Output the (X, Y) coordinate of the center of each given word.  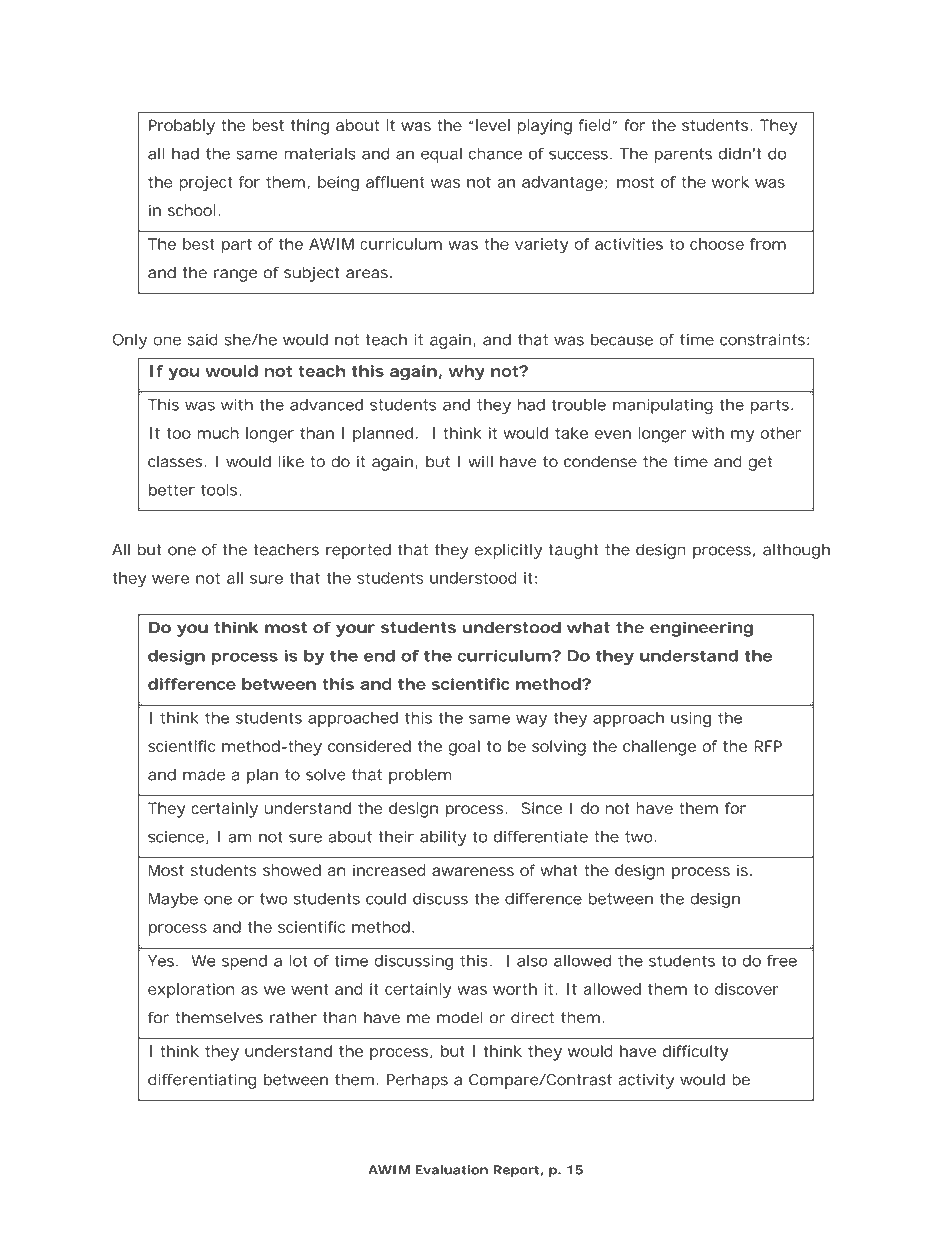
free (782, 961)
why (467, 373)
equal (441, 155)
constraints (764, 340)
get (760, 463)
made (204, 775)
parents (683, 155)
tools (220, 490)
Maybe (173, 900)
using (691, 719)
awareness (473, 871)
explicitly (508, 551)
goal (464, 748)
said (203, 340)
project (205, 184)
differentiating (202, 1081)
